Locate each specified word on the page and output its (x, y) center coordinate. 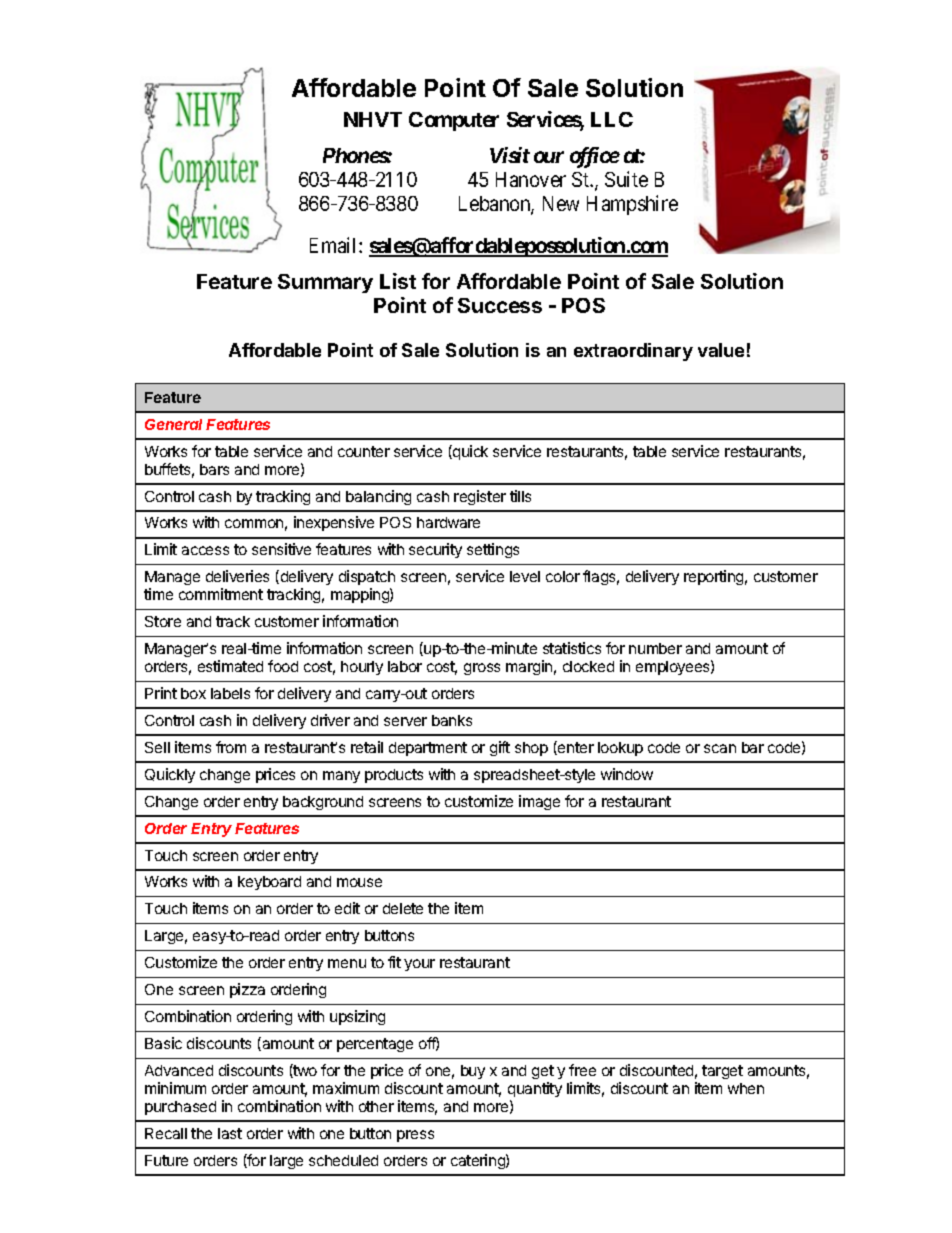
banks (452, 720)
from (231, 747)
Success (500, 305)
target (722, 1072)
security (435, 550)
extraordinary (633, 352)
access (205, 550)
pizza (247, 990)
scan (720, 748)
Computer (454, 121)
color (563, 576)
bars (214, 469)
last (230, 1133)
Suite (626, 179)
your (419, 965)
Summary (325, 283)
